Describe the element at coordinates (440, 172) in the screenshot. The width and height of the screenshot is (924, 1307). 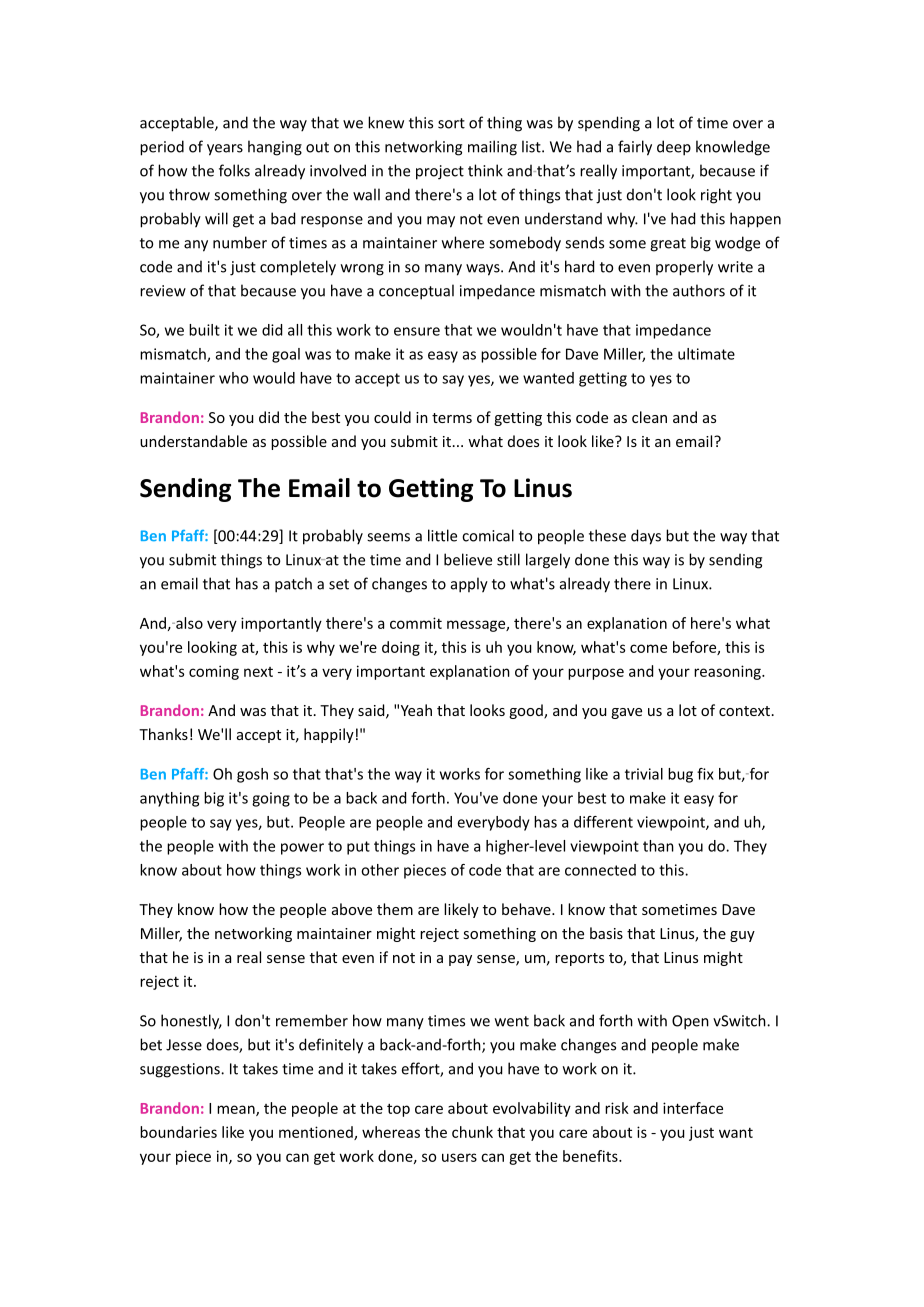
I see `project` at that location.
